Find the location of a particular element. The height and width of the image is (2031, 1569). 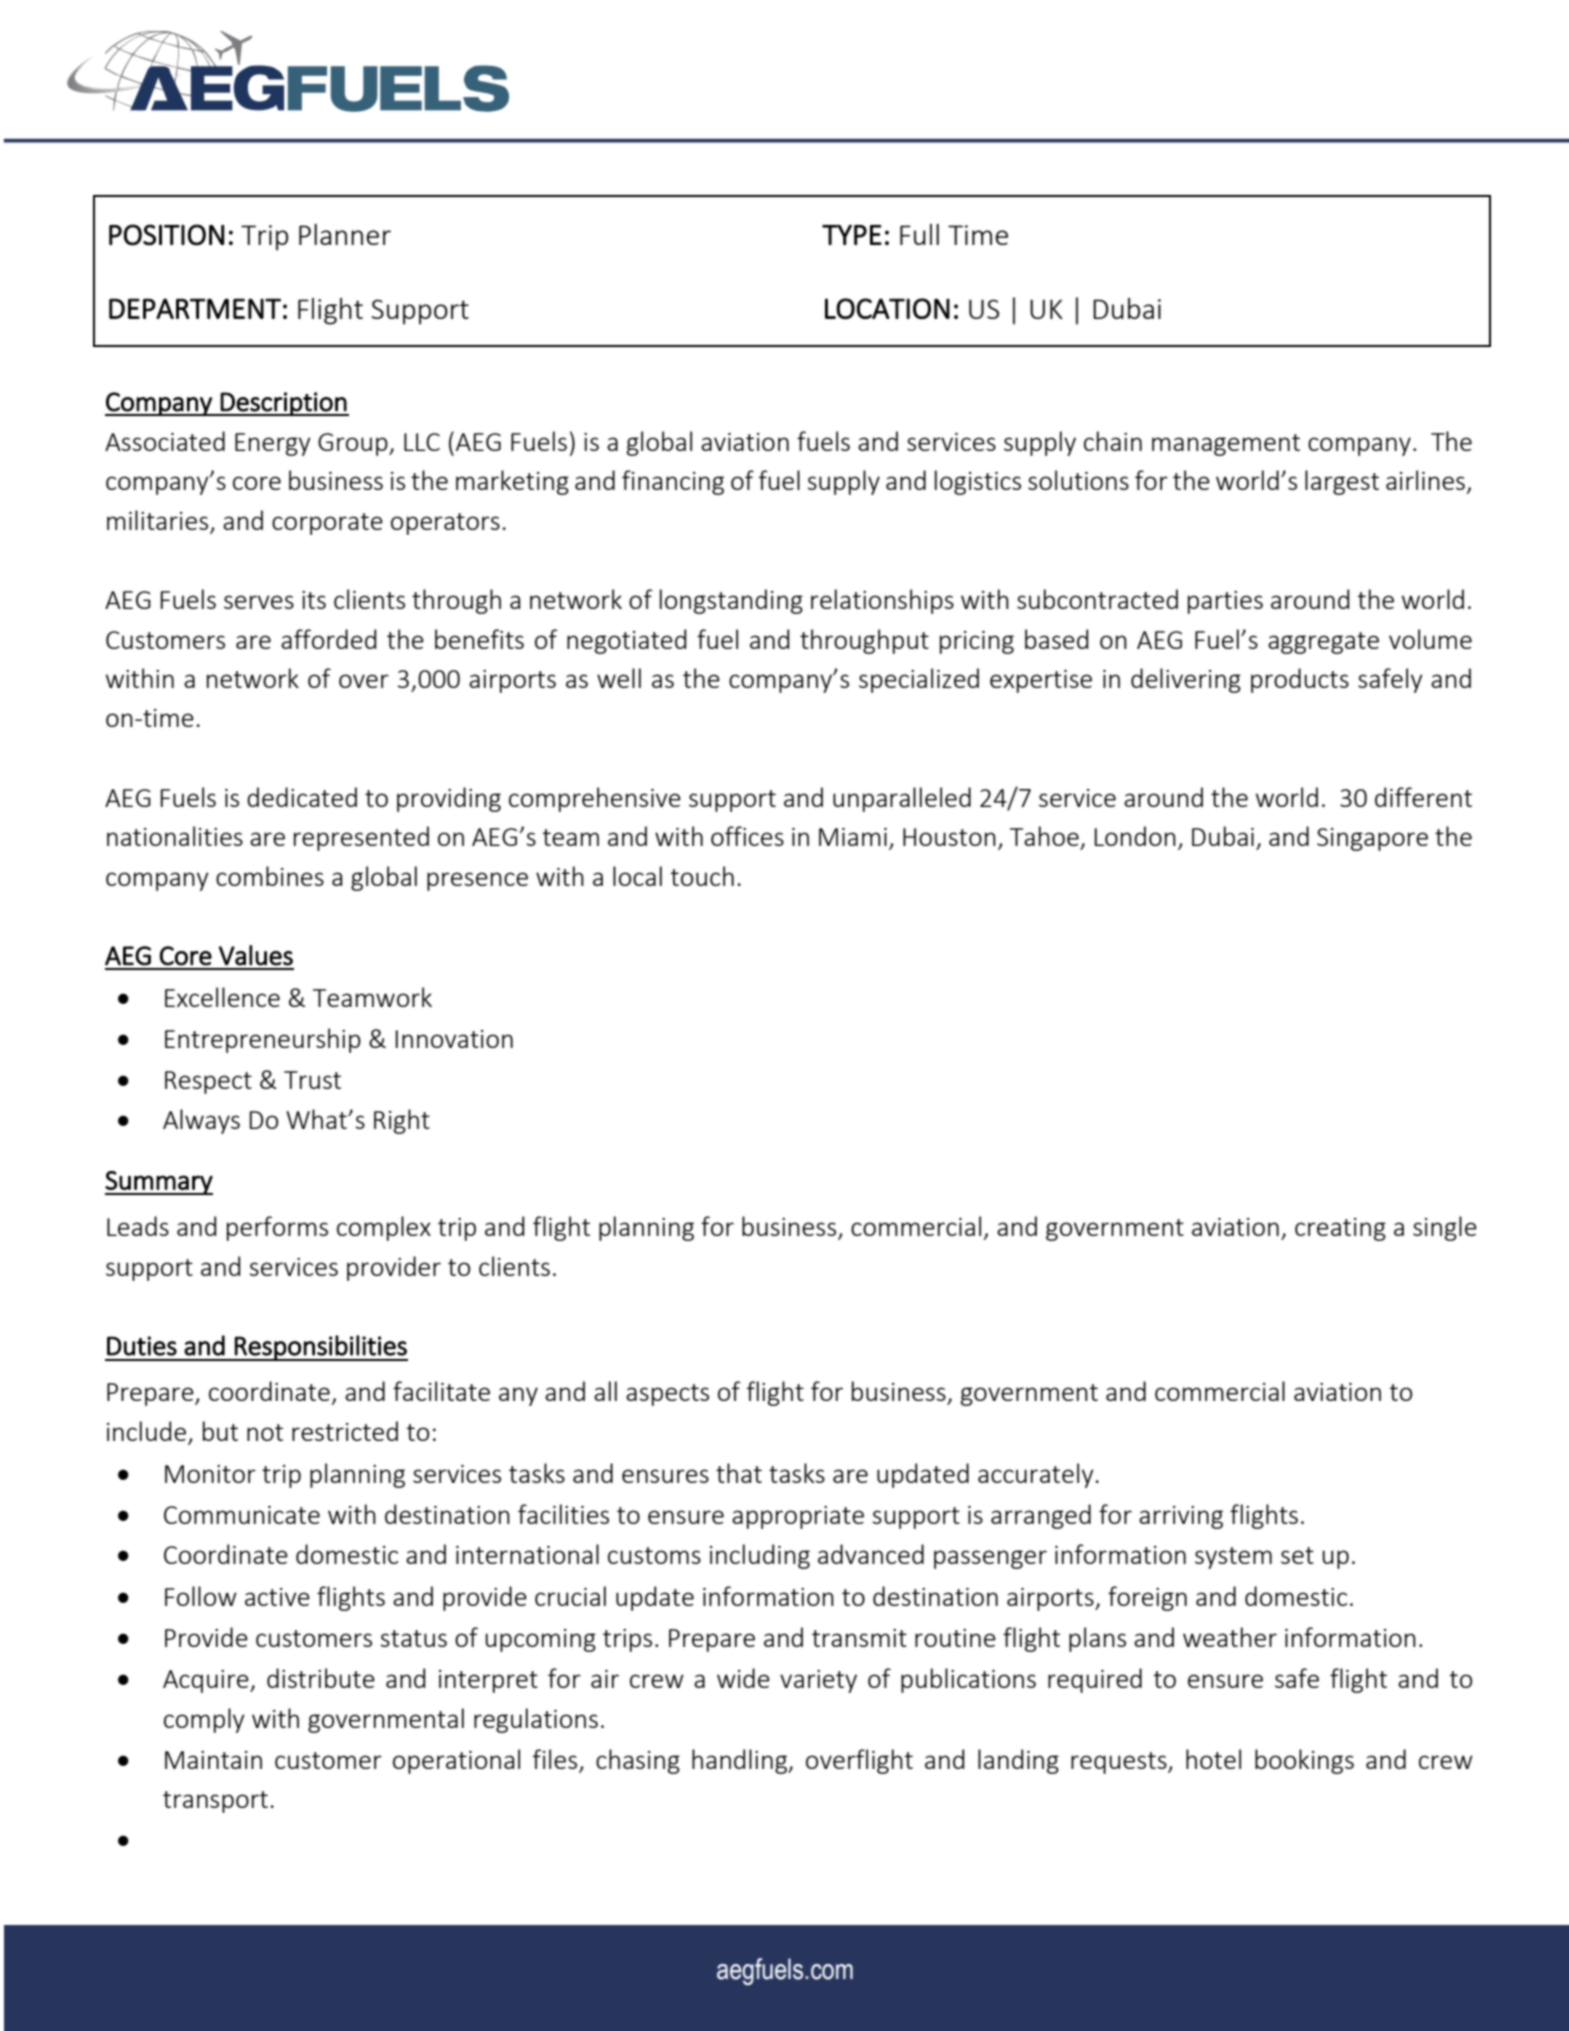

Singapore is located at coordinates (1372, 839).
